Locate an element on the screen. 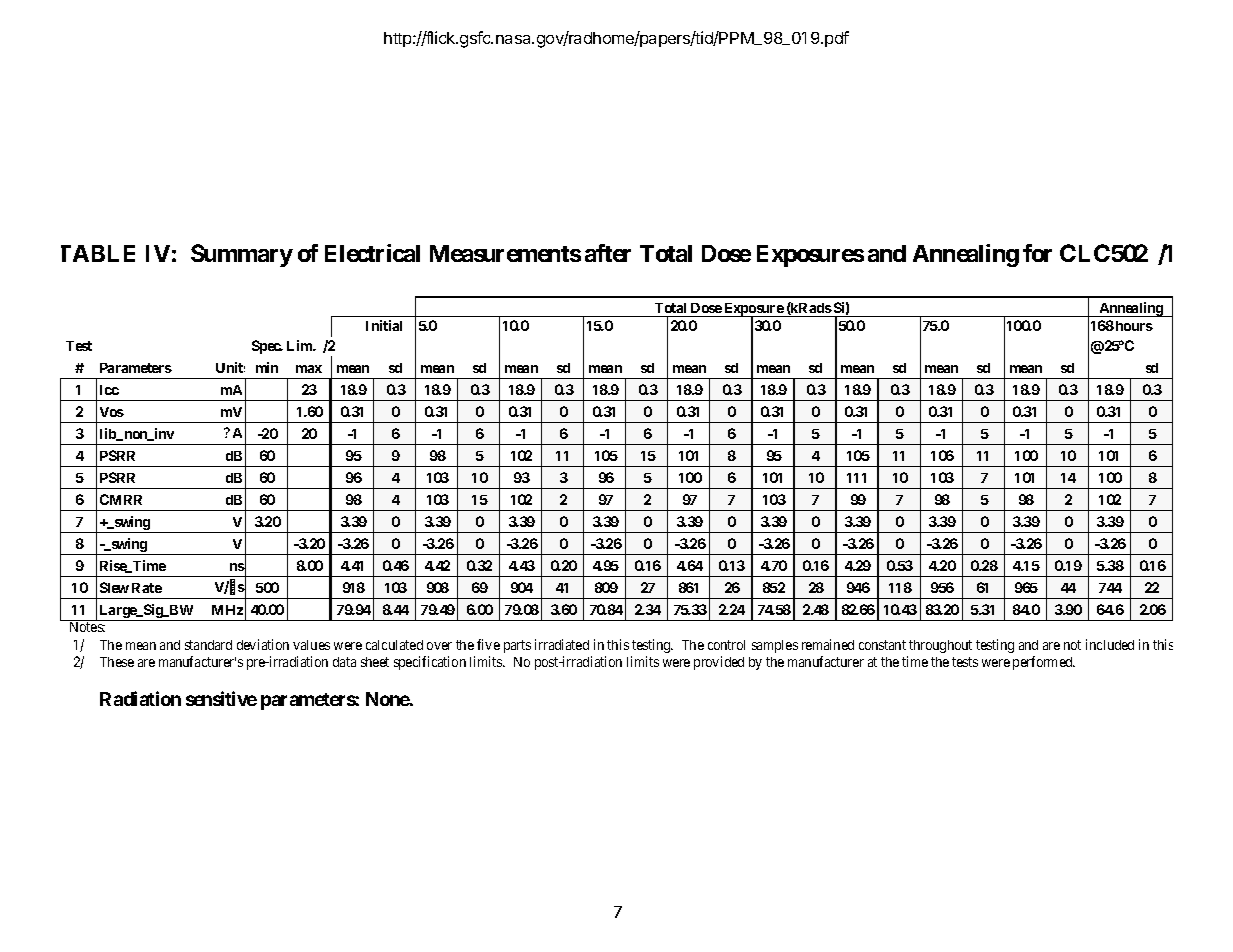 Image resolution: width=1233 pixels, height=952 pixels. irradiated is located at coordinates (562, 644).
